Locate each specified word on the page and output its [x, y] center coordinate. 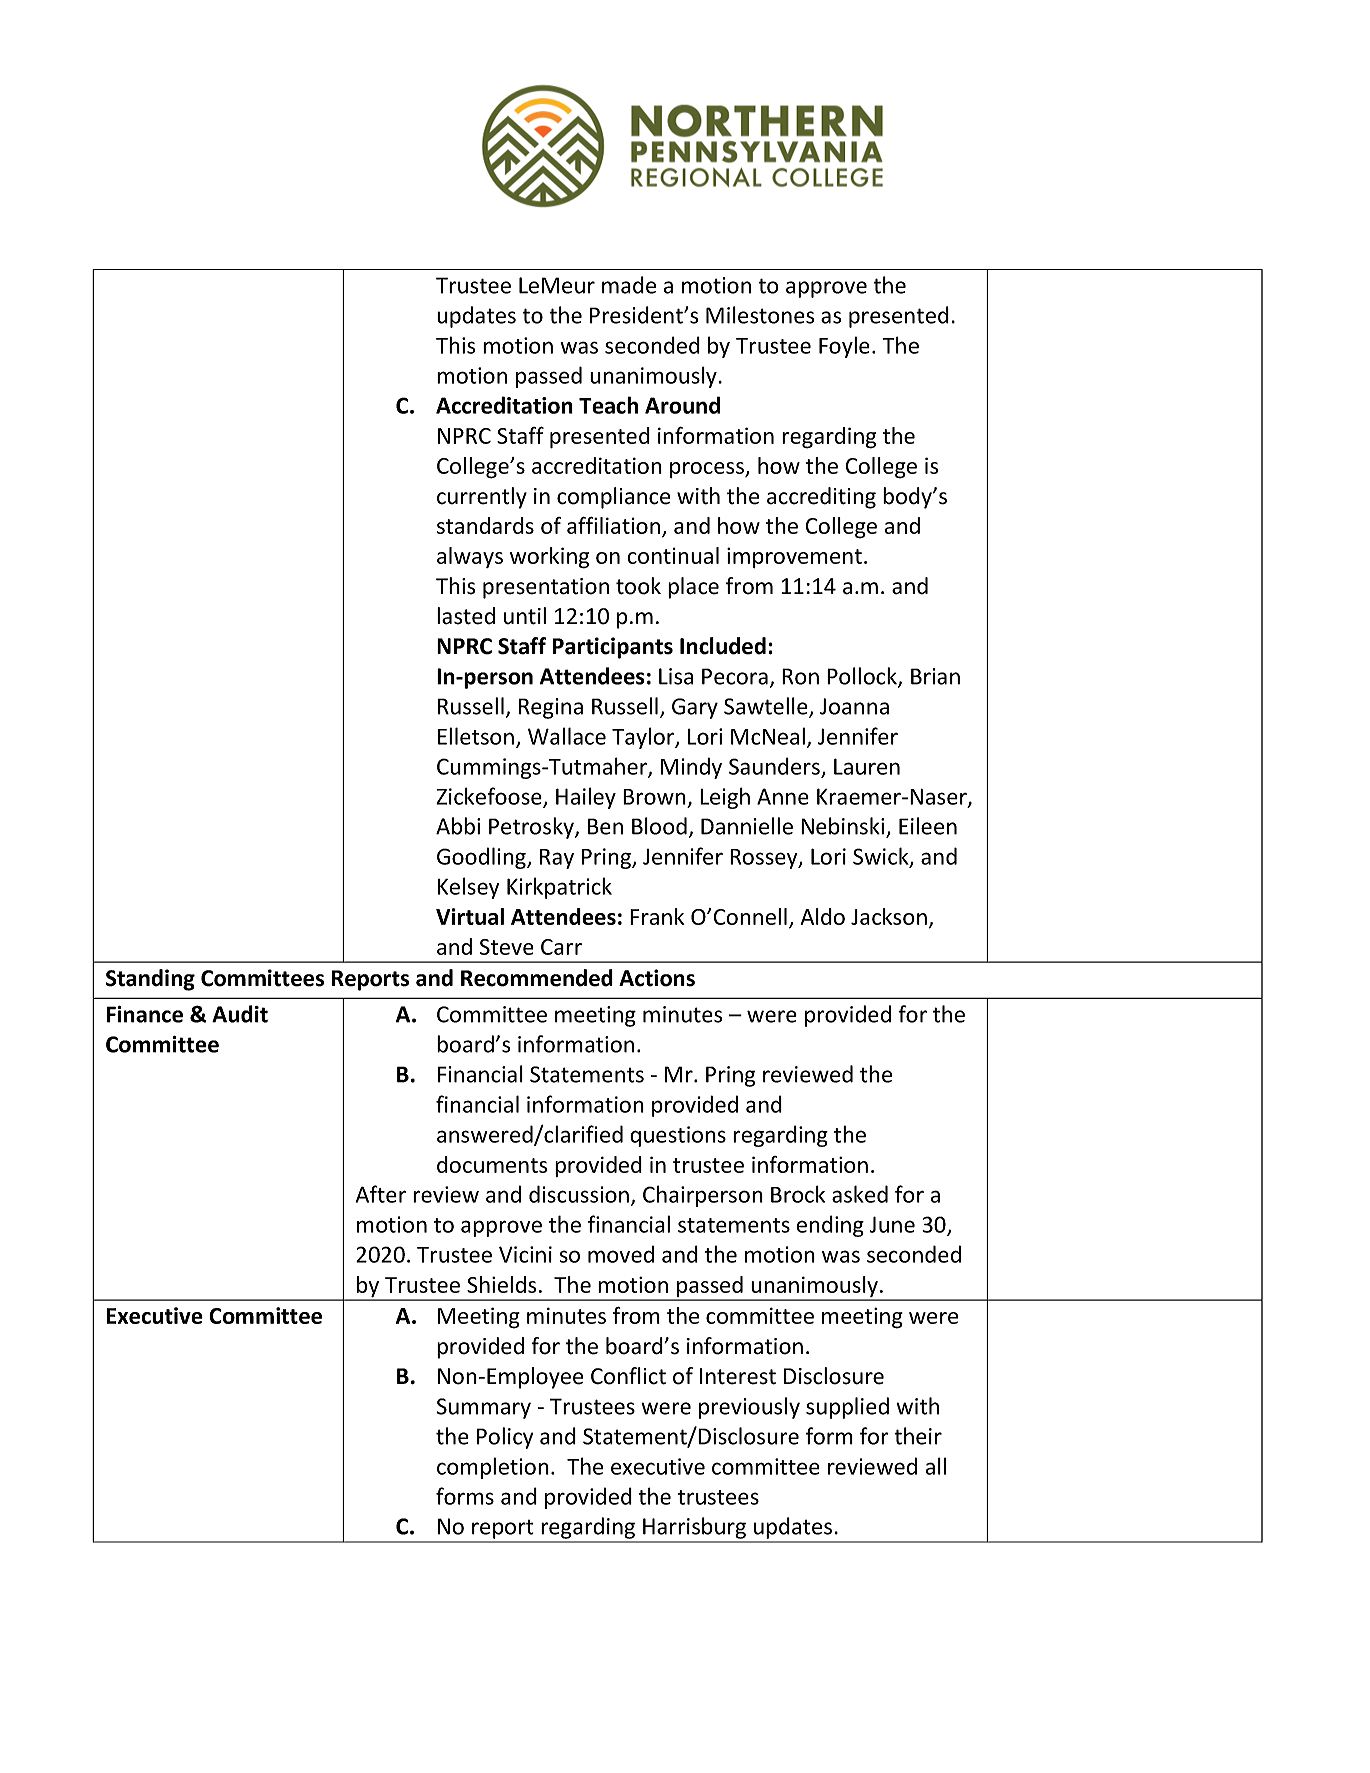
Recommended [537, 978]
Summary [484, 1408]
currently [482, 498]
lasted [466, 616]
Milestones [760, 315]
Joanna [854, 706]
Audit [240, 1014]
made [629, 285]
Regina [551, 708]
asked [860, 1194]
